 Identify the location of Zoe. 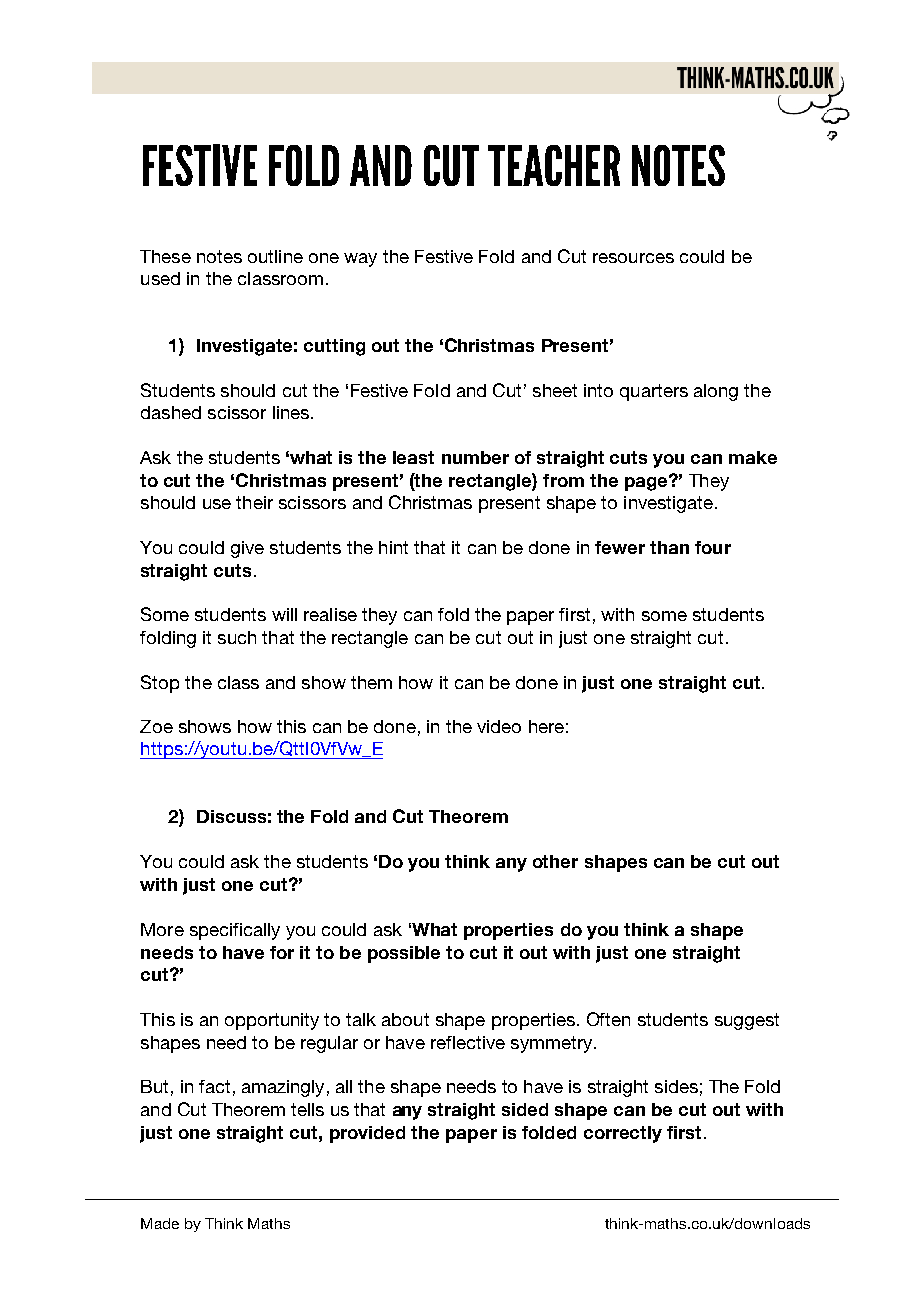
(156, 726).
